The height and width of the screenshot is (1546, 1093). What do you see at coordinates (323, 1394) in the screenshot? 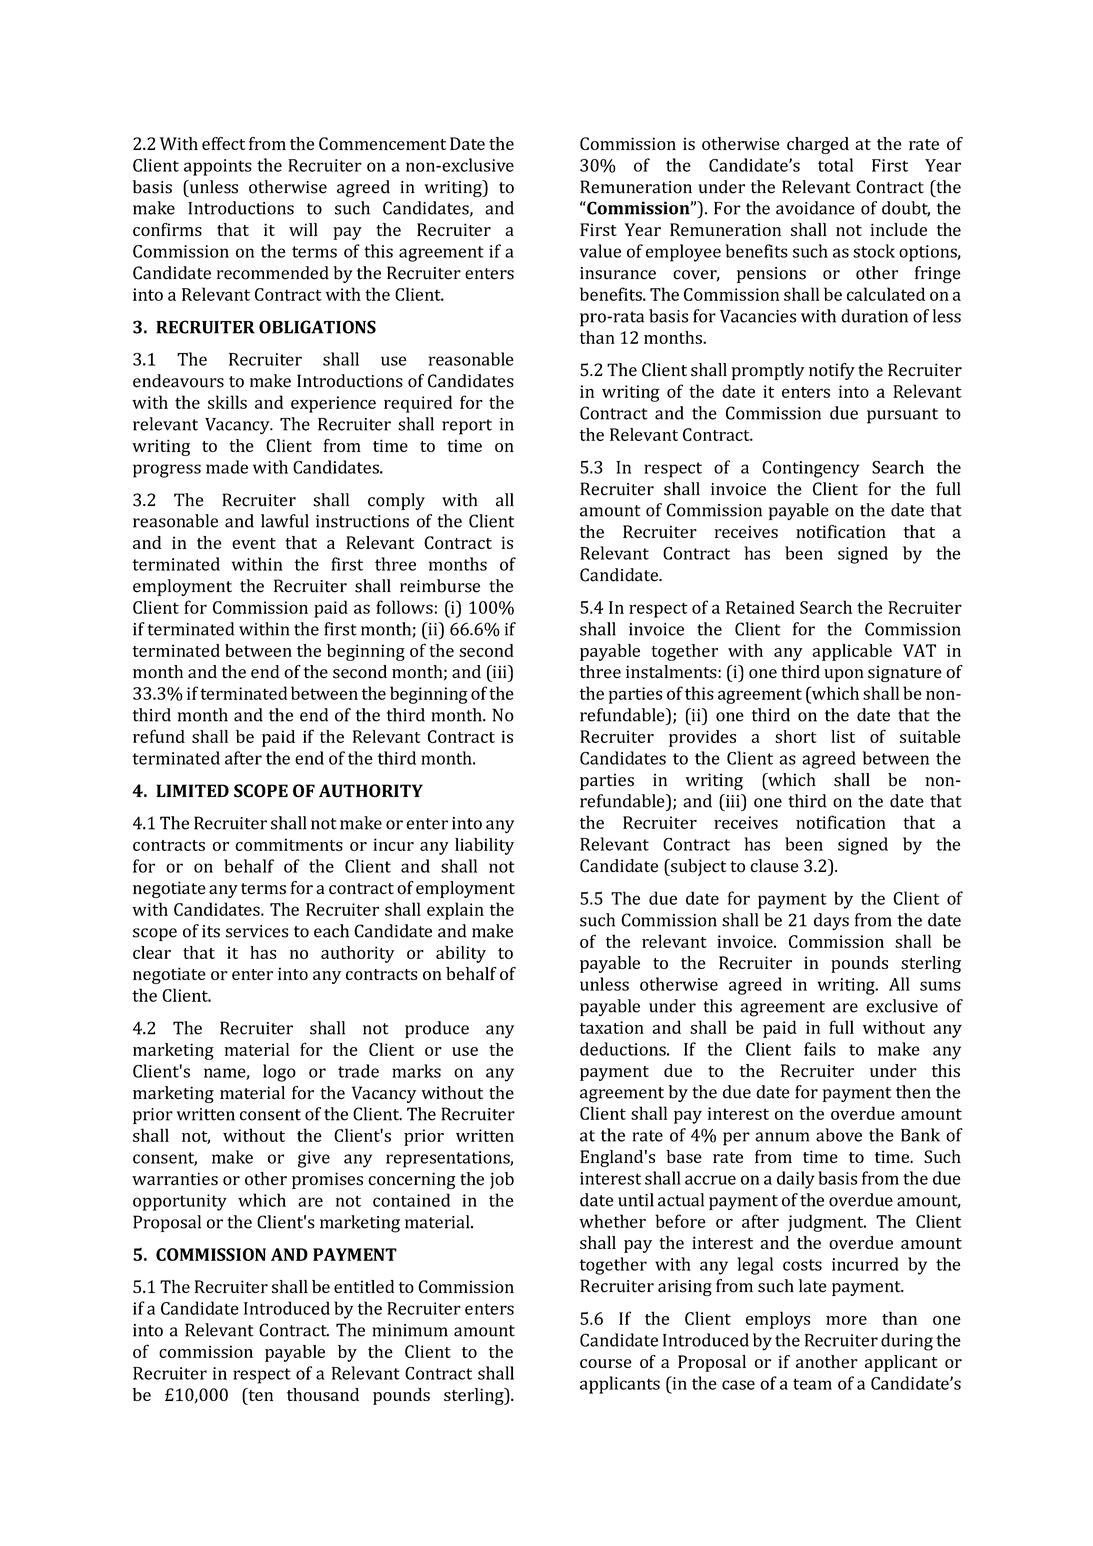
I see `thousand` at bounding box center [323, 1394].
